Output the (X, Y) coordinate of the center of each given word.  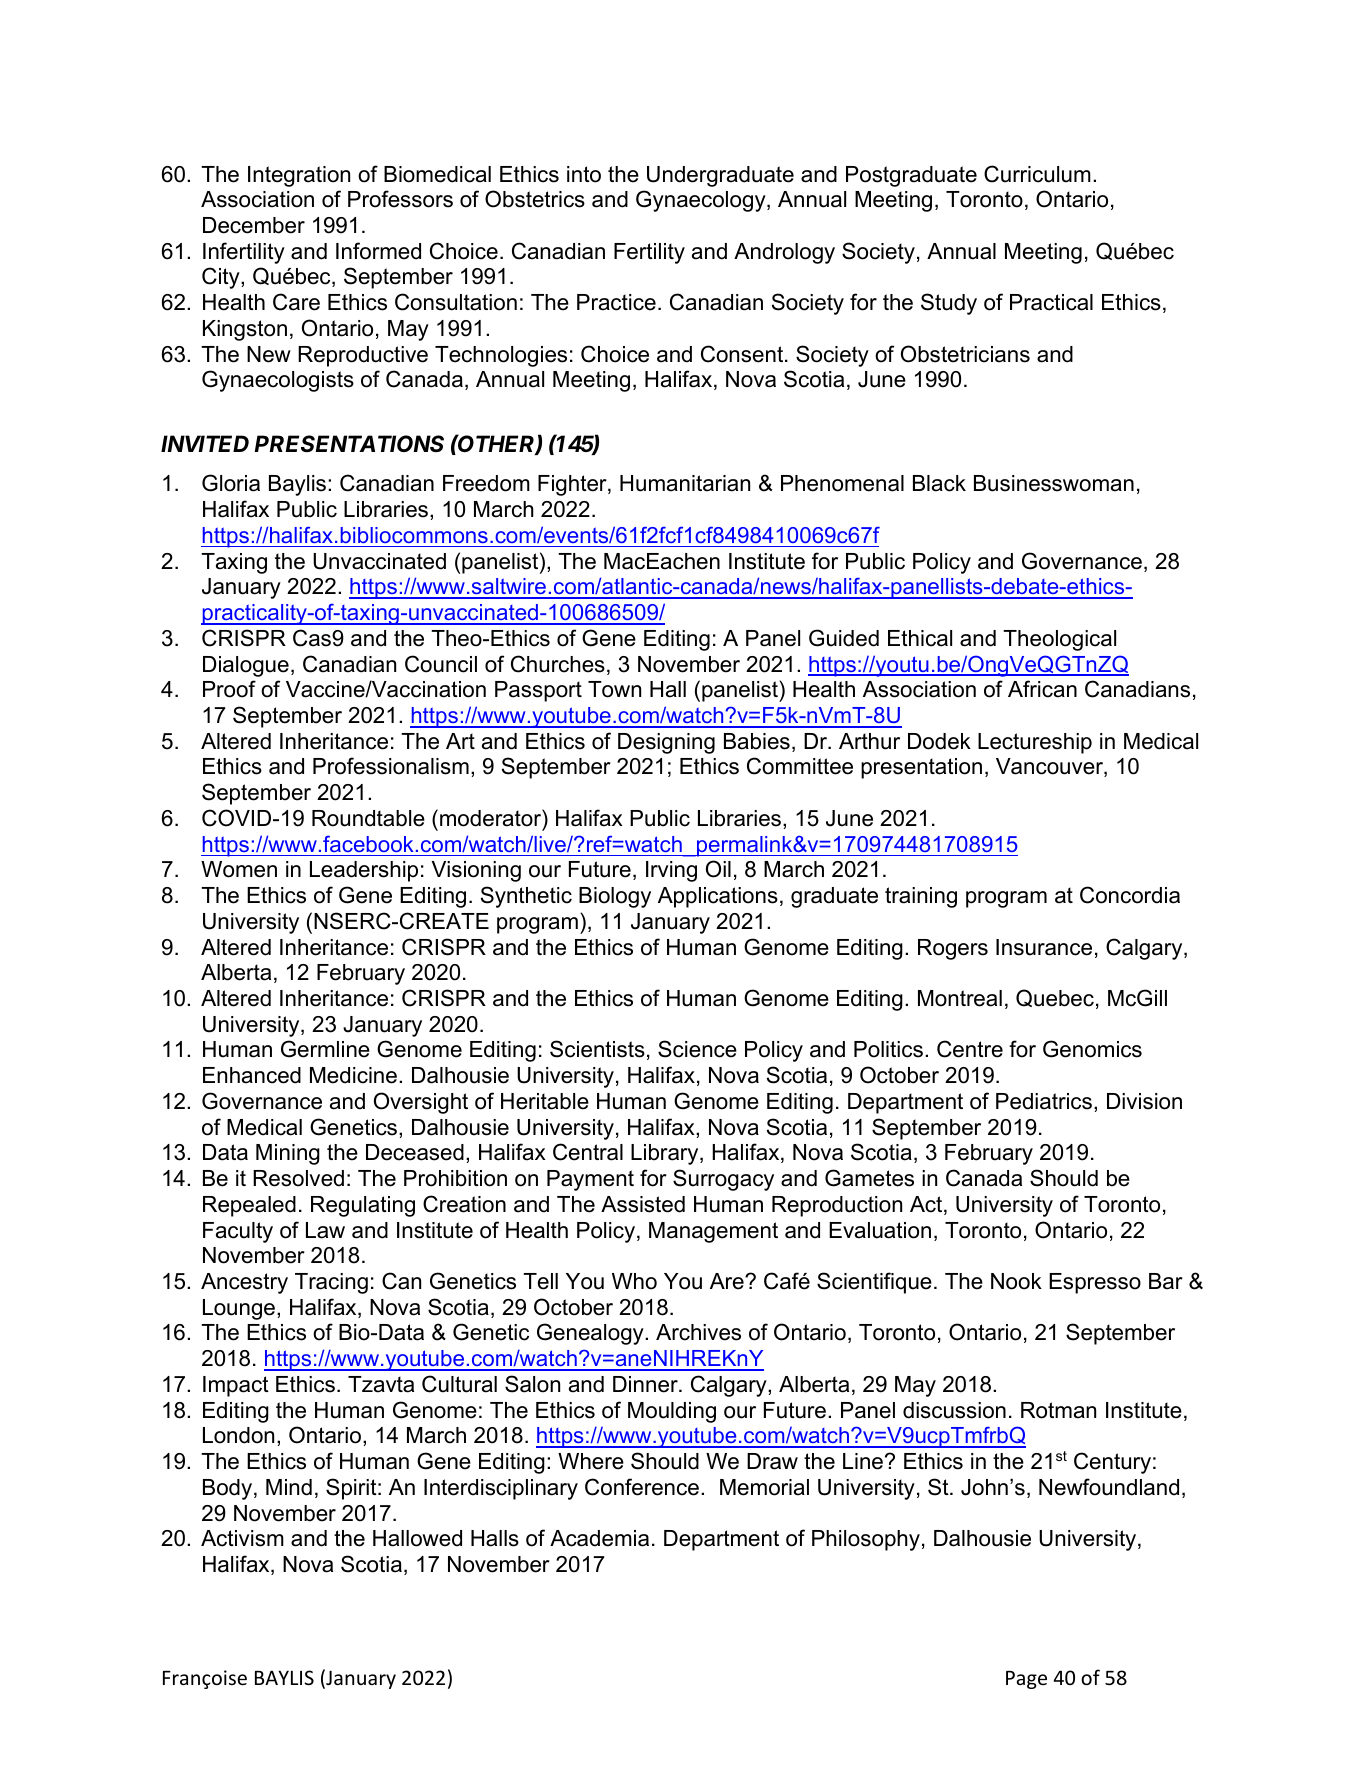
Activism (242, 1538)
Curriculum (1037, 174)
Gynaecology (702, 201)
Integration (299, 176)
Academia (599, 1538)
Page (1026, 1680)
